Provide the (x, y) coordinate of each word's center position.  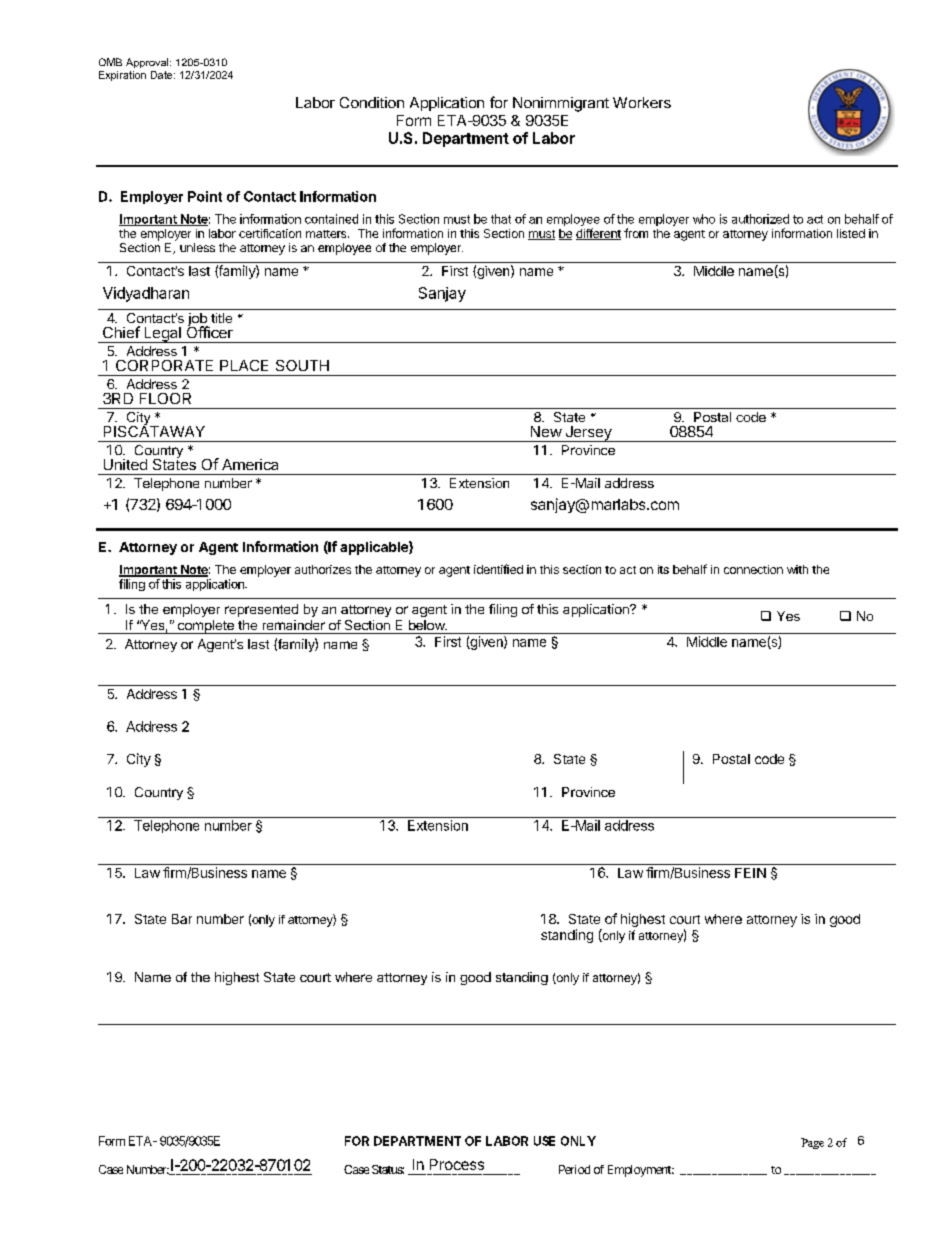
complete (205, 627)
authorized (760, 219)
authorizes (323, 569)
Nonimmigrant (561, 104)
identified (498, 569)
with (797, 569)
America (250, 464)
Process (457, 1164)
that (501, 219)
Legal (162, 335)
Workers (642, 102)
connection (753, 569)
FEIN (750, 873)
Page (812, 1143)
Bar (182, 919)
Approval (148, 63)
